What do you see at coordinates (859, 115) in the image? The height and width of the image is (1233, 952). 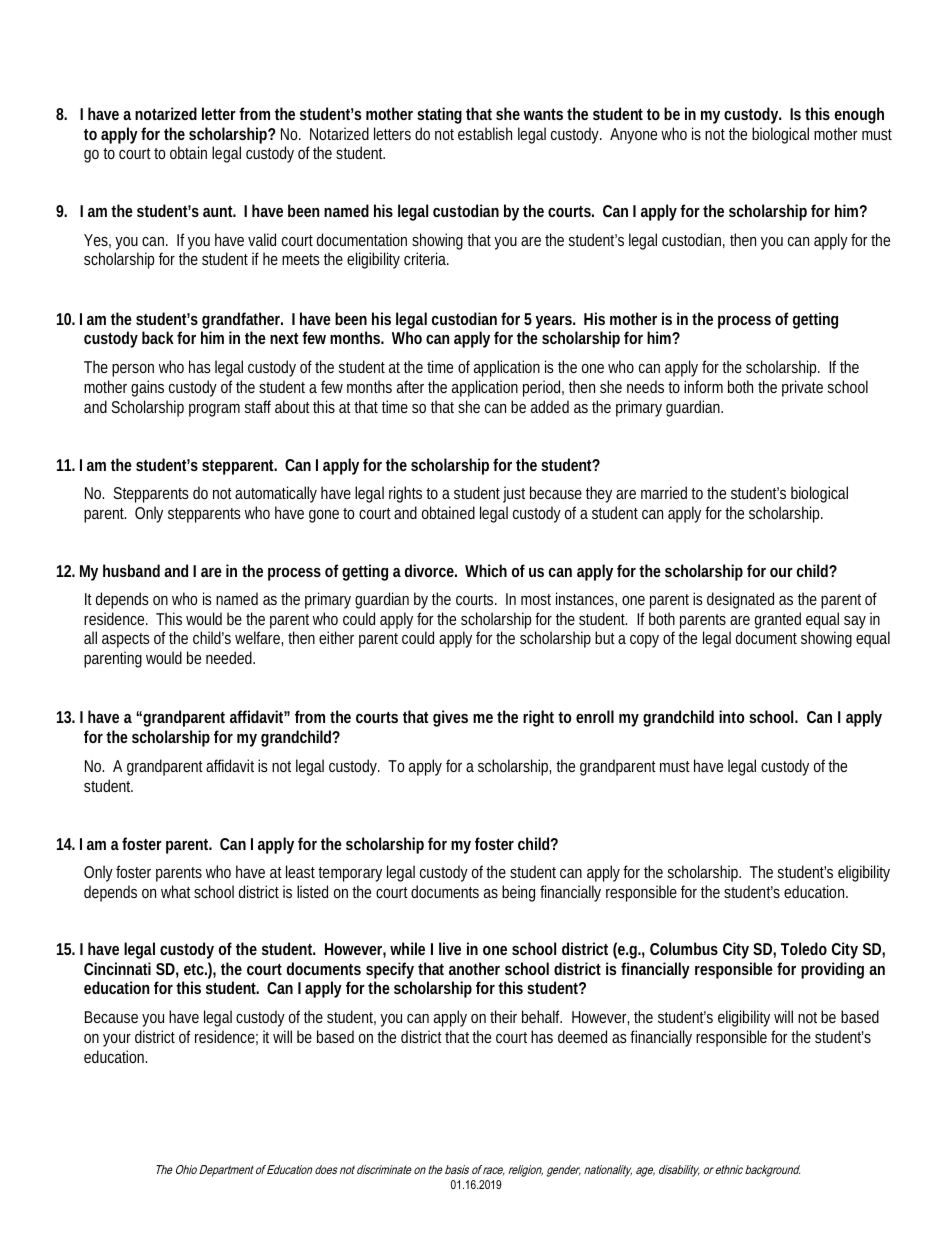 I see `enough` at bounding box center [859, 115].
